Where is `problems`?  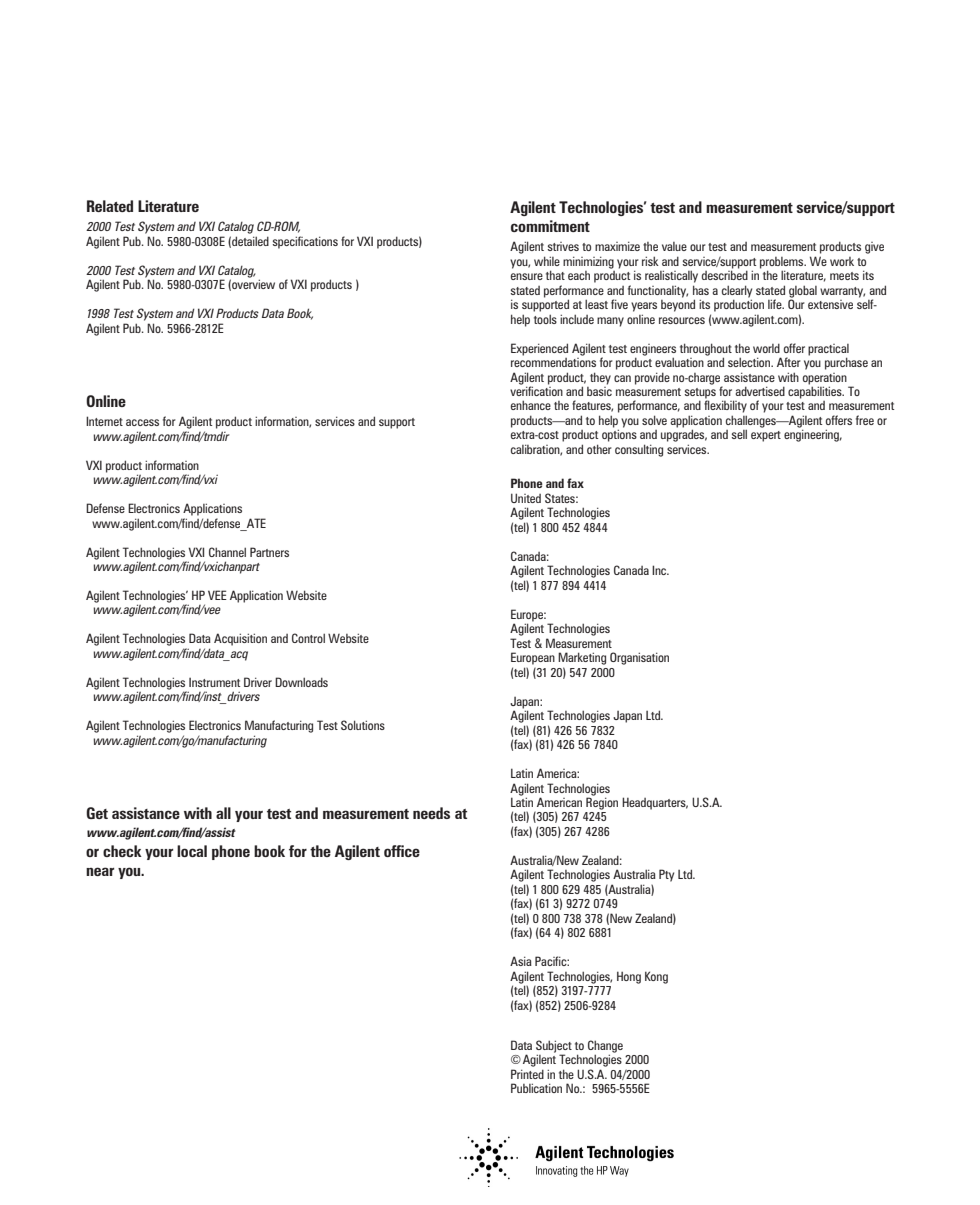 problems is located at coordinates (783, 264).
